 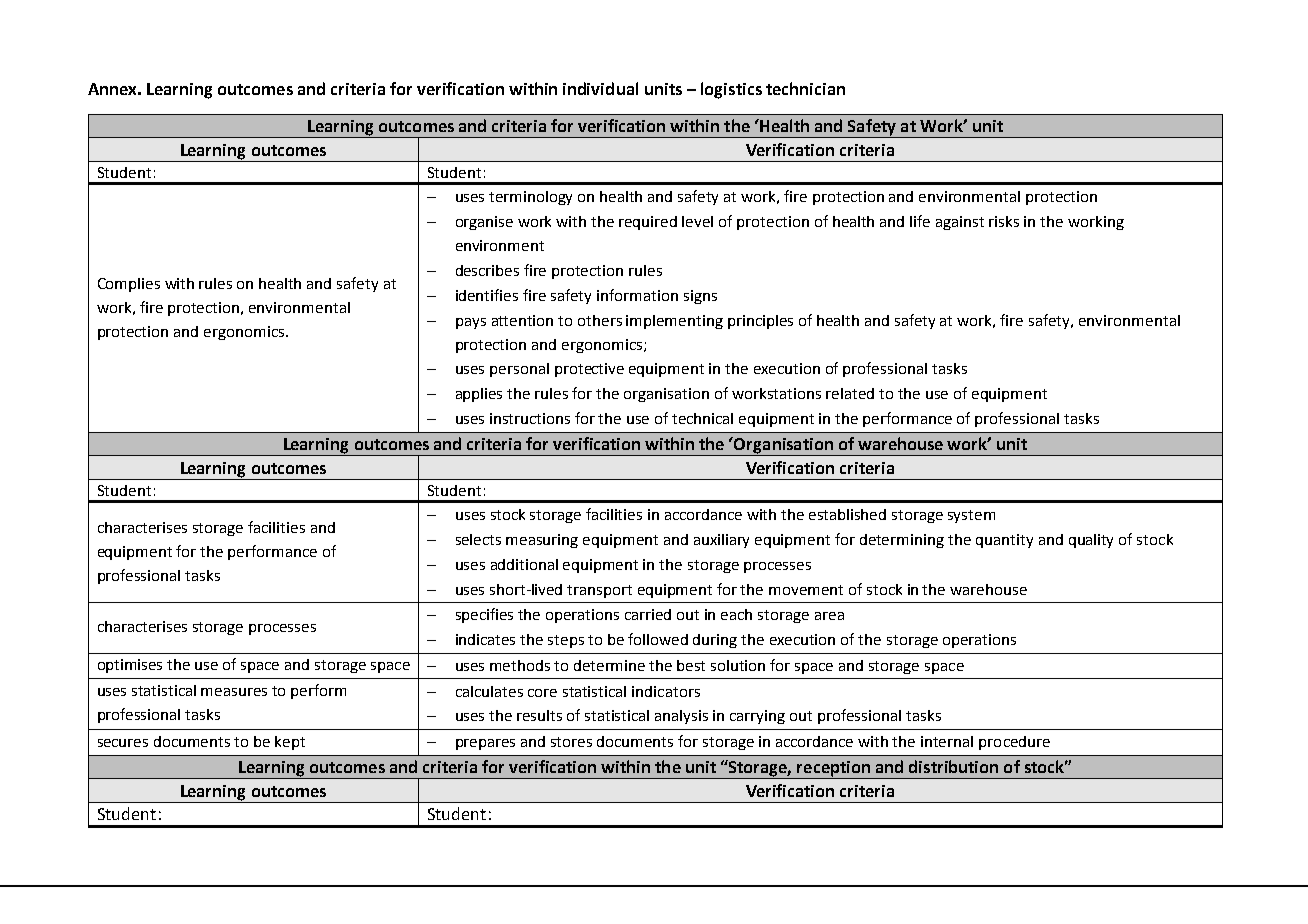 I want to click on selects, so click(x=478, y=539).
